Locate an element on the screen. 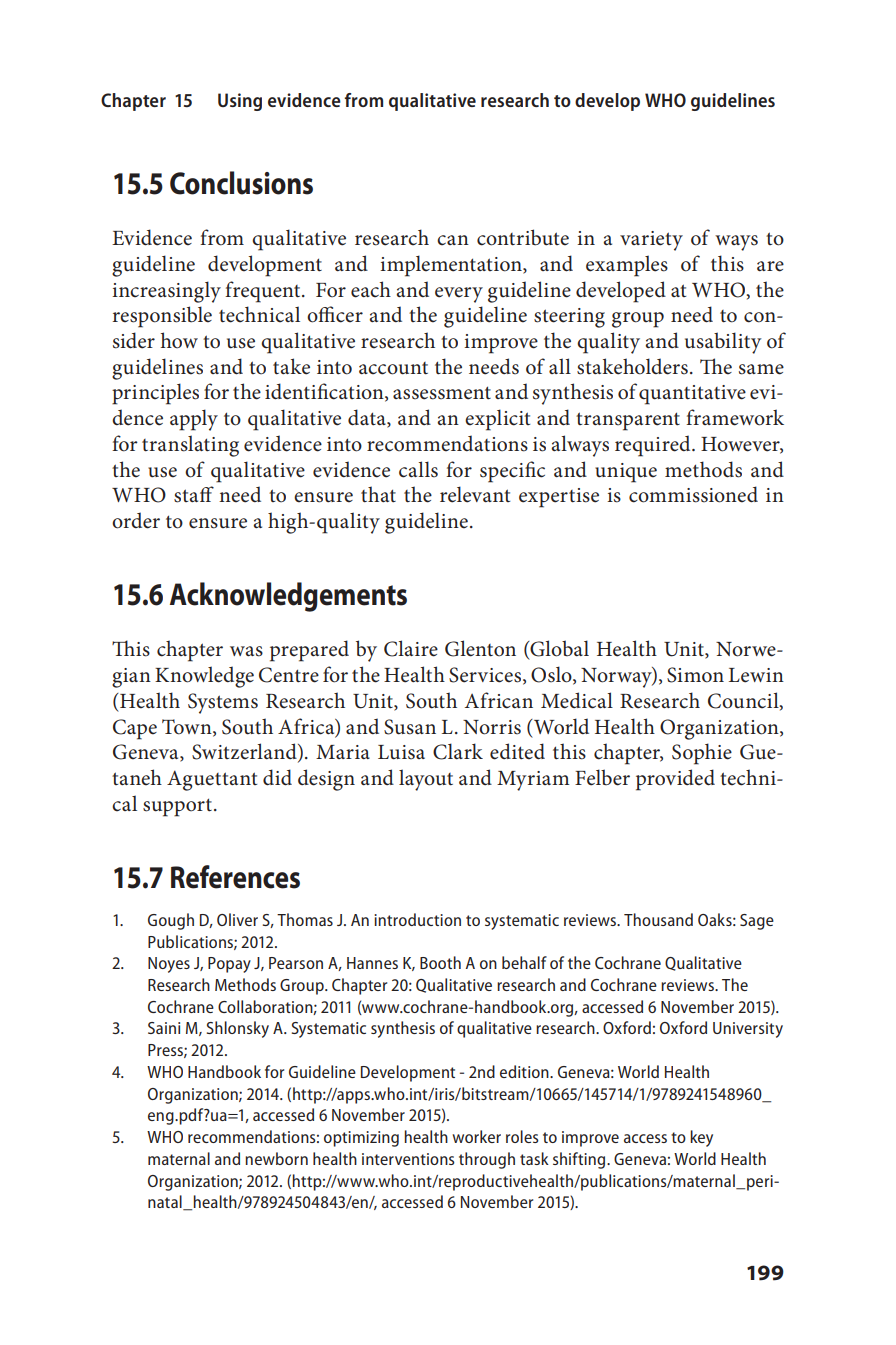 This screenshot has height=1345, width=896. Switzerland is located at coordinates (245, 752).
